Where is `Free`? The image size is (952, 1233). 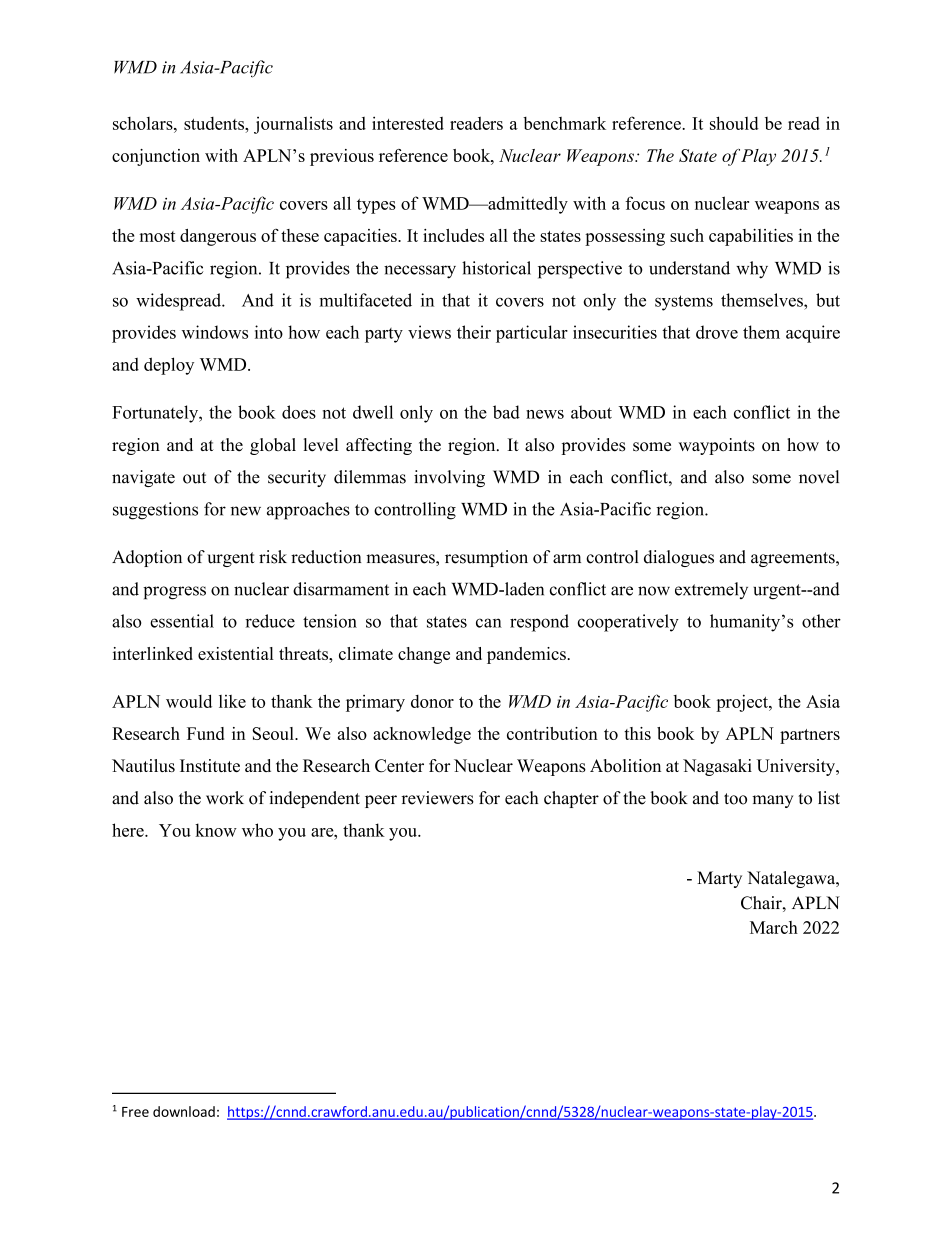
Free is located at coordinates (135, 1112).
